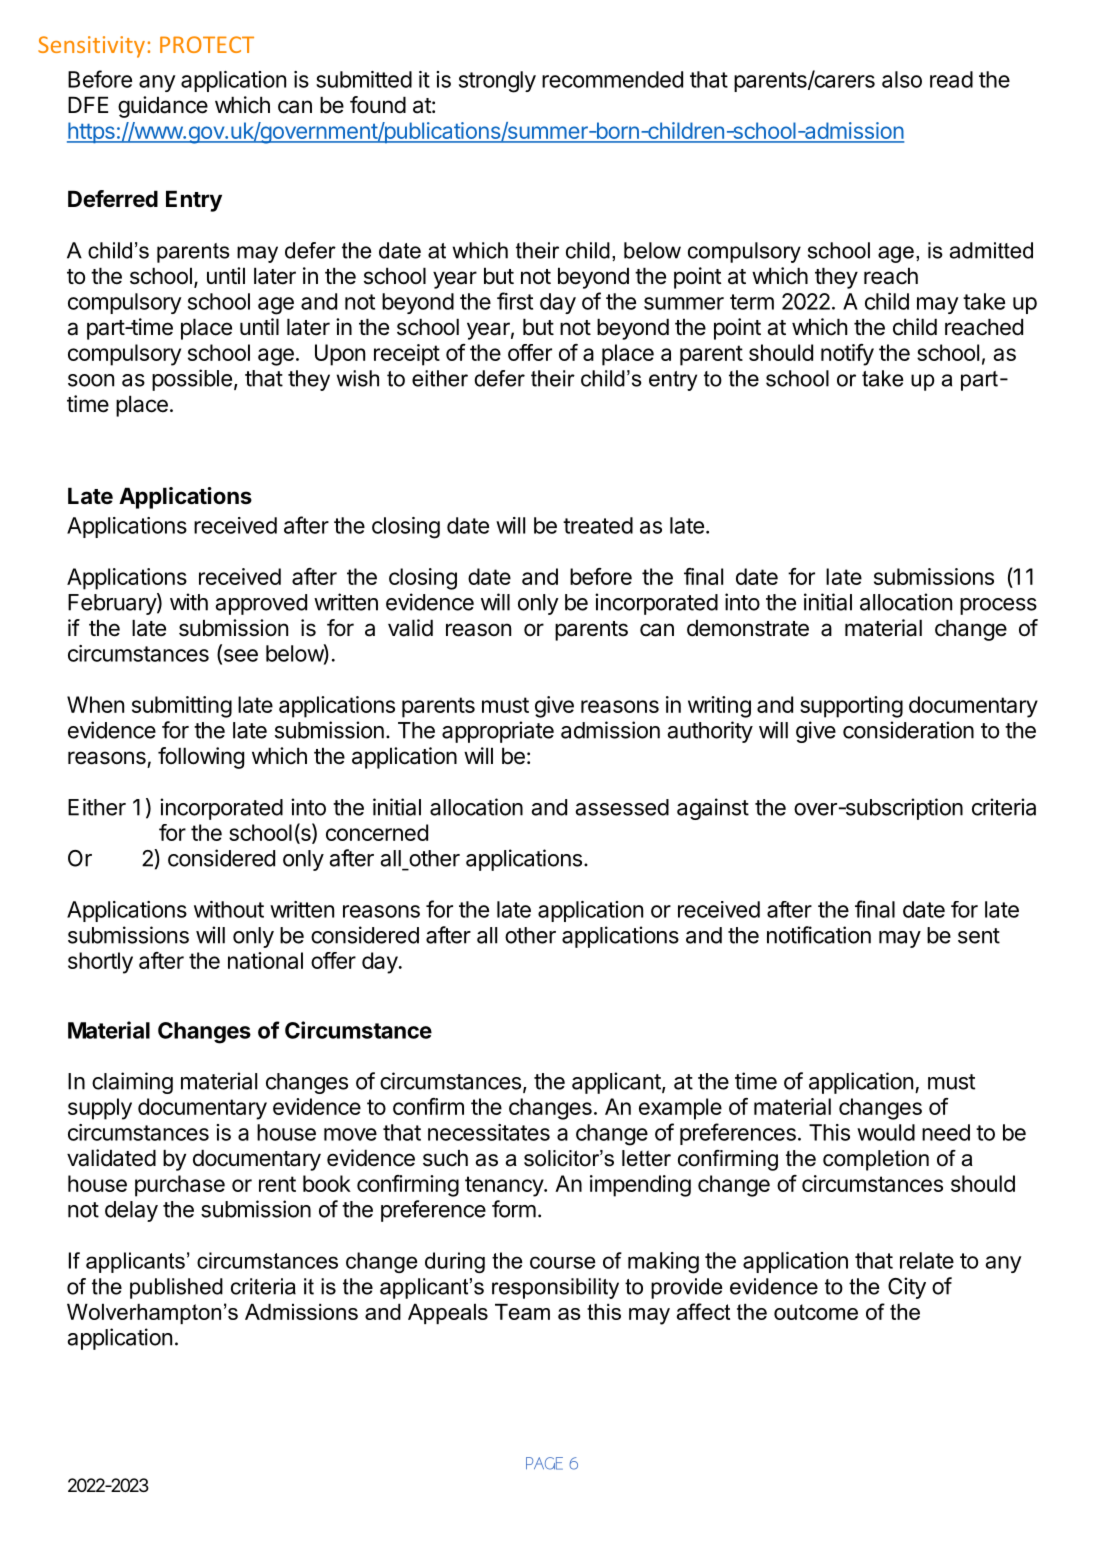  I want to click on strongly, so click(497, 82).
